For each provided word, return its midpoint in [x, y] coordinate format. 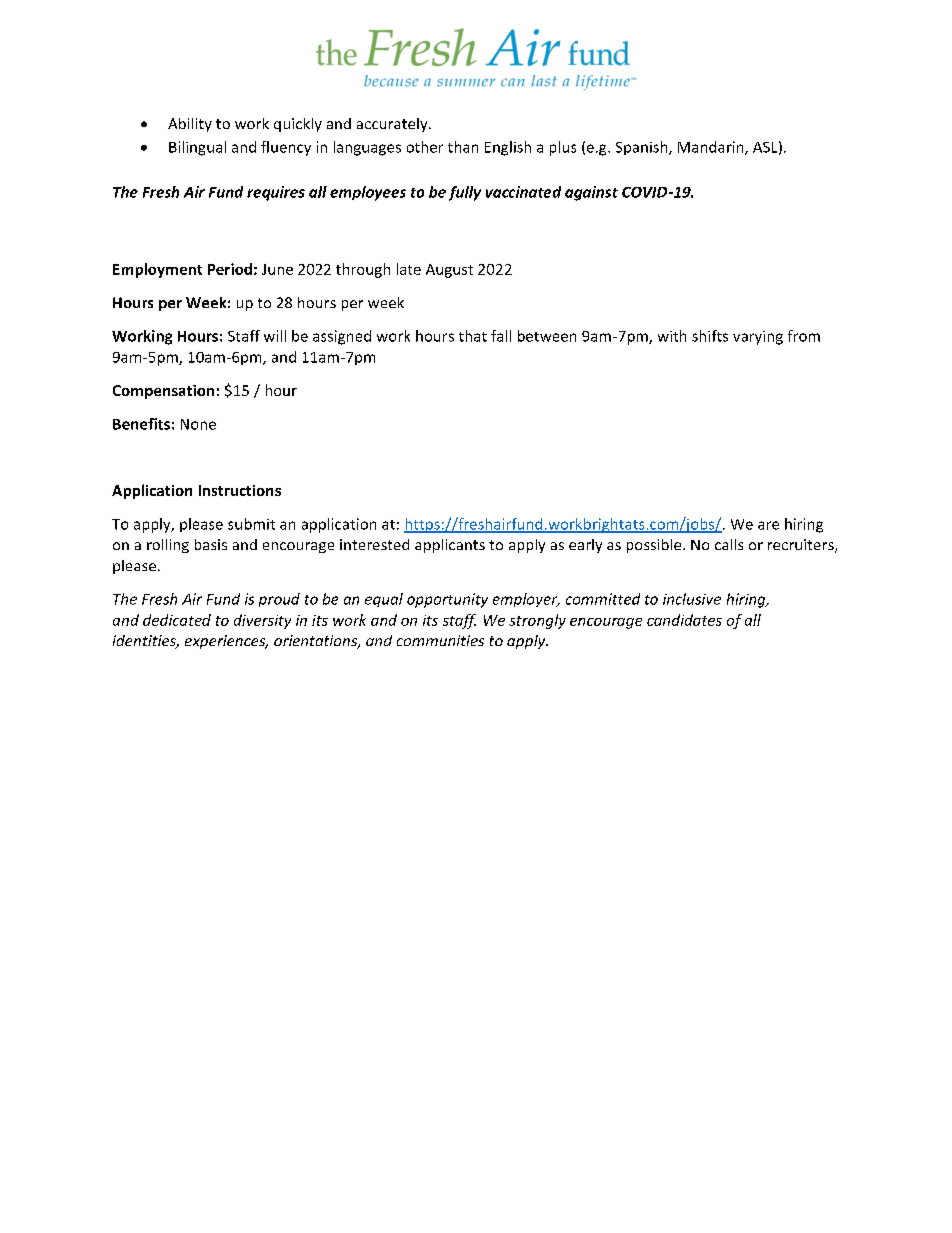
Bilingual [197, 148]
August [449, 271]
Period [230, 269]
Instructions [240, 490]
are [768, 525]
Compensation [163, 392]
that [473, 336]
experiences [226, 642]
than [463, 147]
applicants [450, 546]
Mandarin [712, 148]
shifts [710, 336]
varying [758, 338]
